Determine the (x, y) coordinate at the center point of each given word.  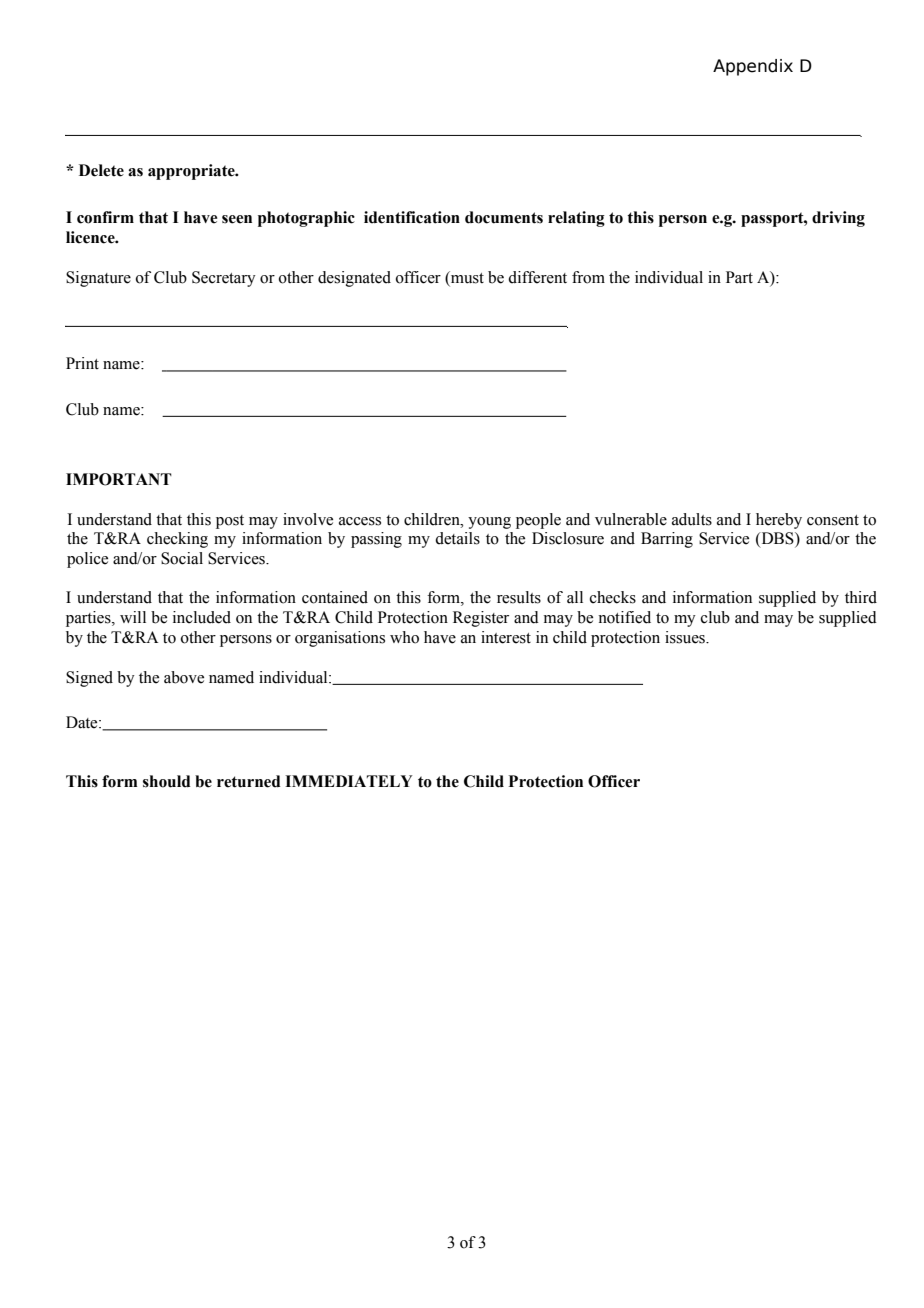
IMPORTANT (119, 479)
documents (504, 217)
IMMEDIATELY (349, 781)
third (861, 597)
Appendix (753, 67)
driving (838, 219)
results (519, 597)
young (489, 523)
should (167, 781)
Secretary (224, 279)
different (537, 277)
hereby (779, 521)
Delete (101, 170)
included (202, 617)
